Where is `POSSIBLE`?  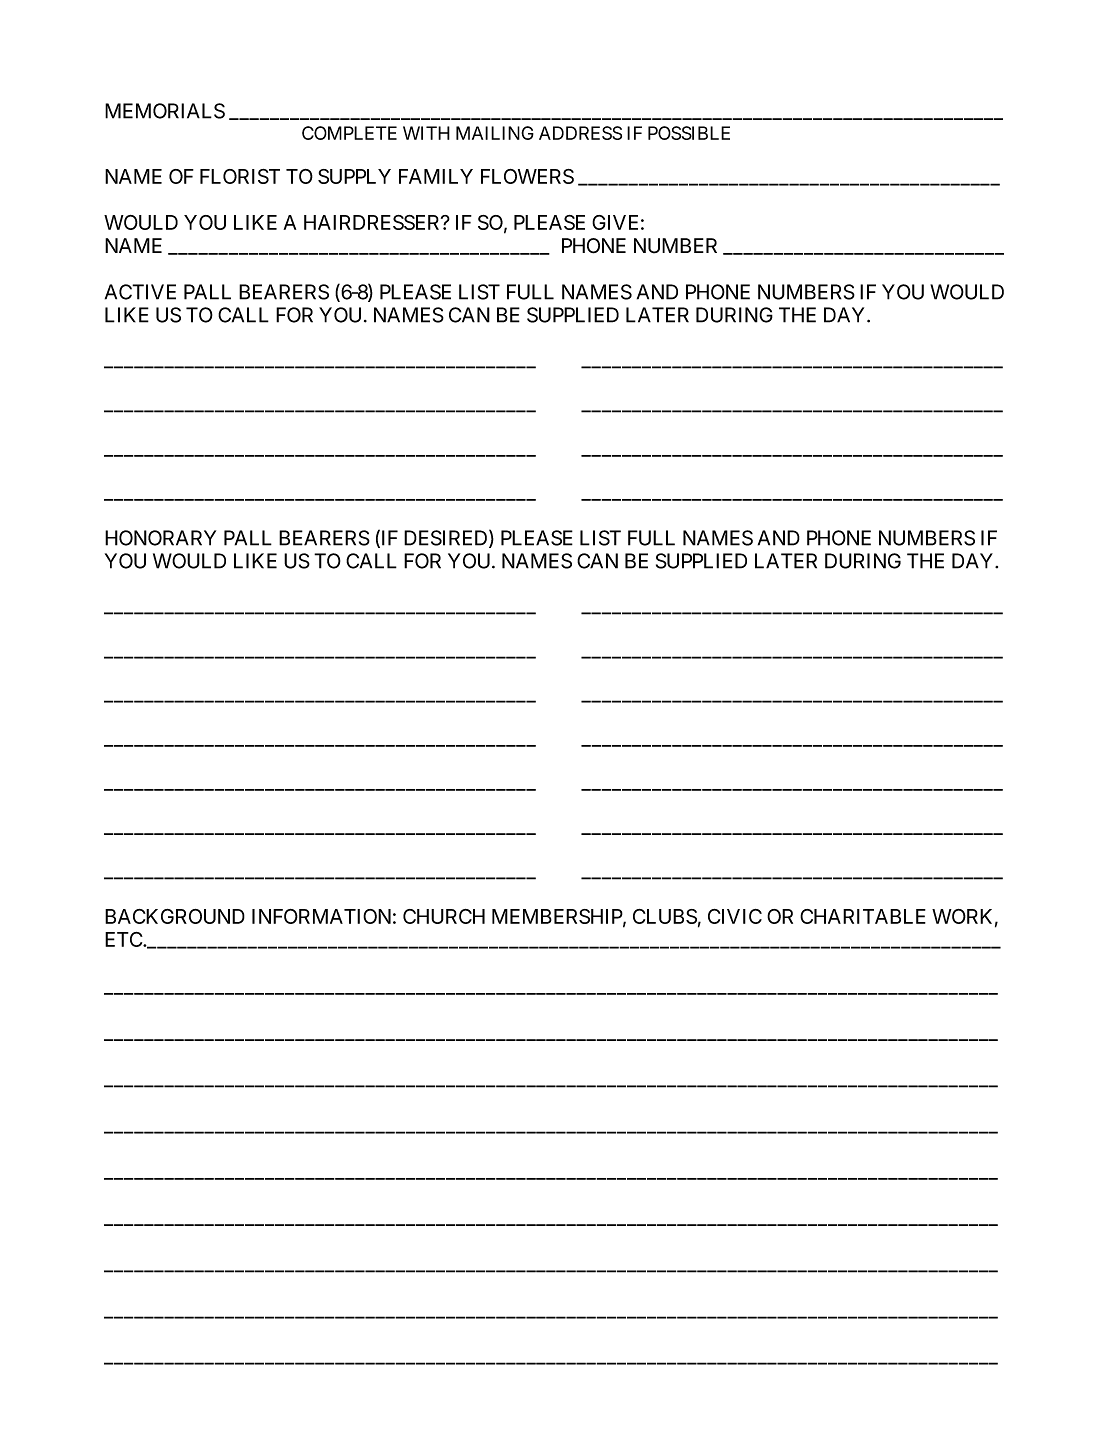 POSSIBLE is located at coordinates (689, 133).
